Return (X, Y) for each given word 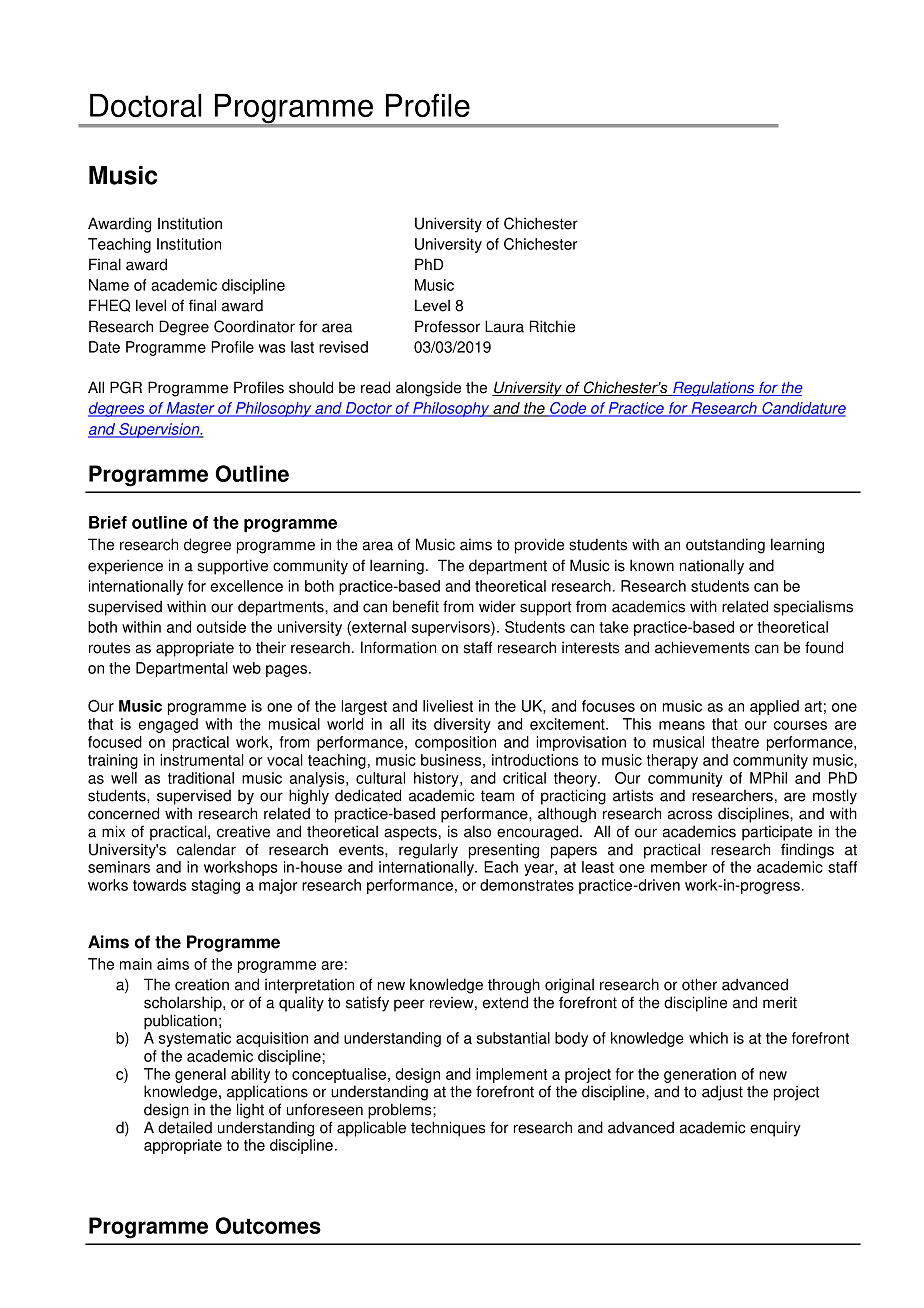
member (679, 867)
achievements (702, 647)
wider (497, 606)
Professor (447, 326)
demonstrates (527, 885)
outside (221, 627)
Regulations (714, 389)
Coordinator (254, 326)
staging (215, 886)
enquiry (775, 1129)
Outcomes (268, 1225)
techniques (448, 1129)
